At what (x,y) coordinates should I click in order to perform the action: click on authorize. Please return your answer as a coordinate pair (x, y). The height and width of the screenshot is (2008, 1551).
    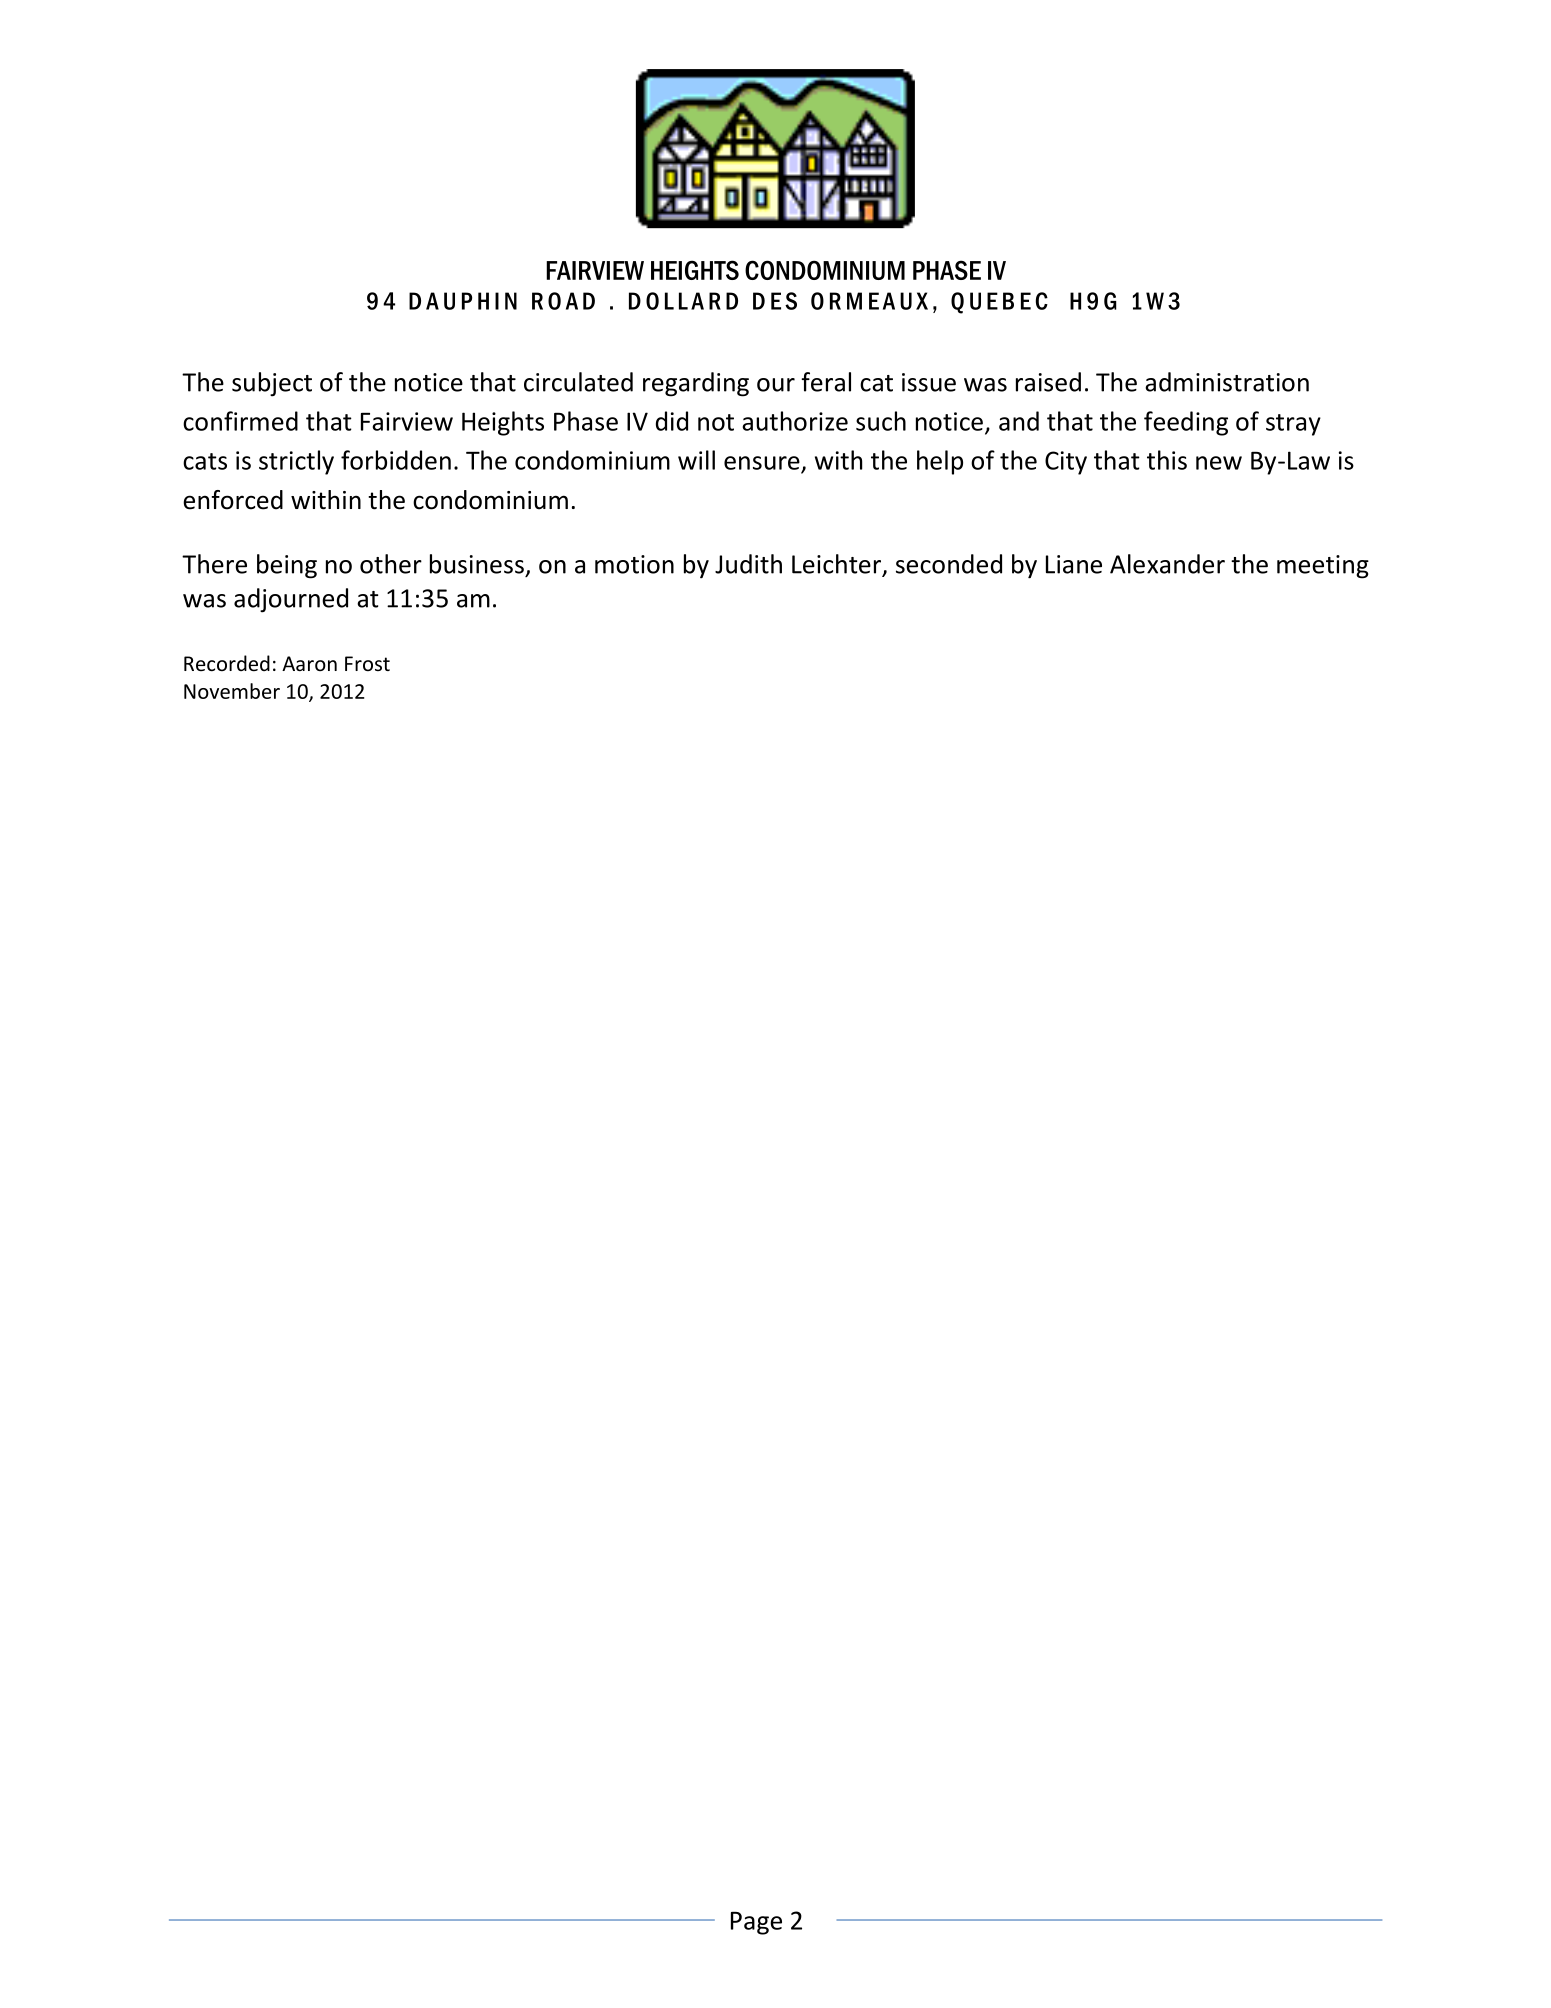
    Looking at the image, I should click on (795, 421).
